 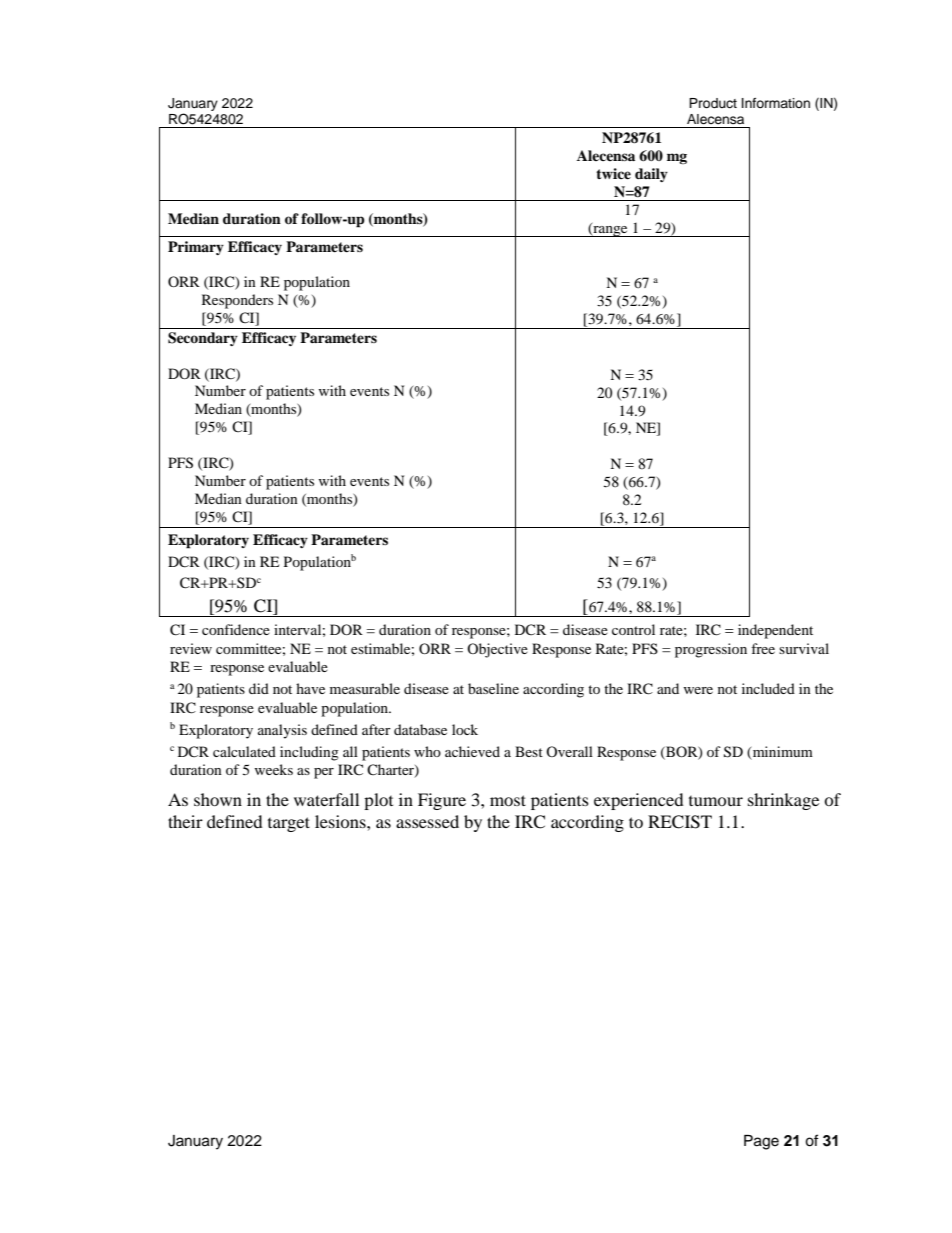 I want to click on target, so click(x=289, y=824).
